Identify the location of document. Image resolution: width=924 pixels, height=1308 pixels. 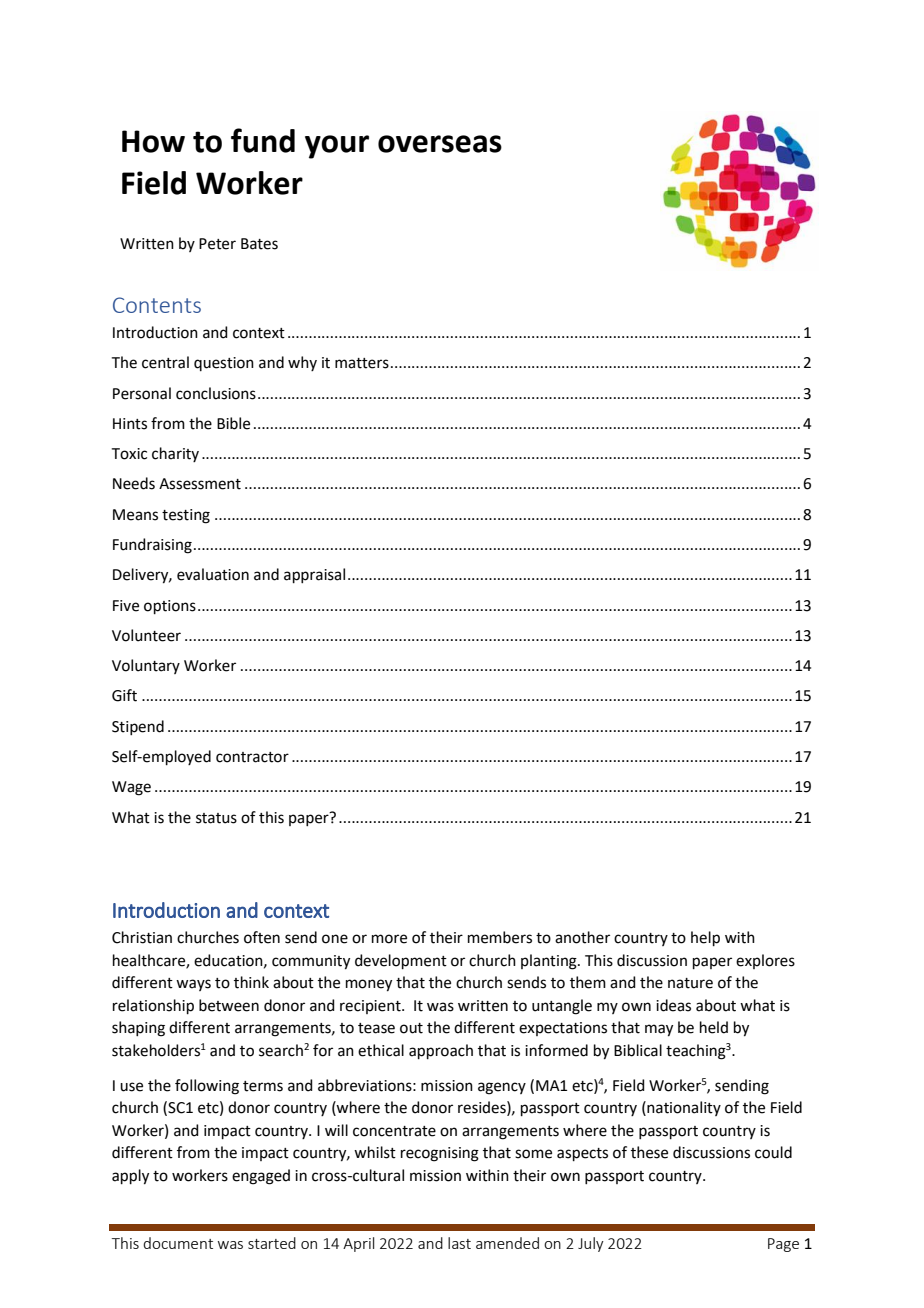
(178, 1243).
